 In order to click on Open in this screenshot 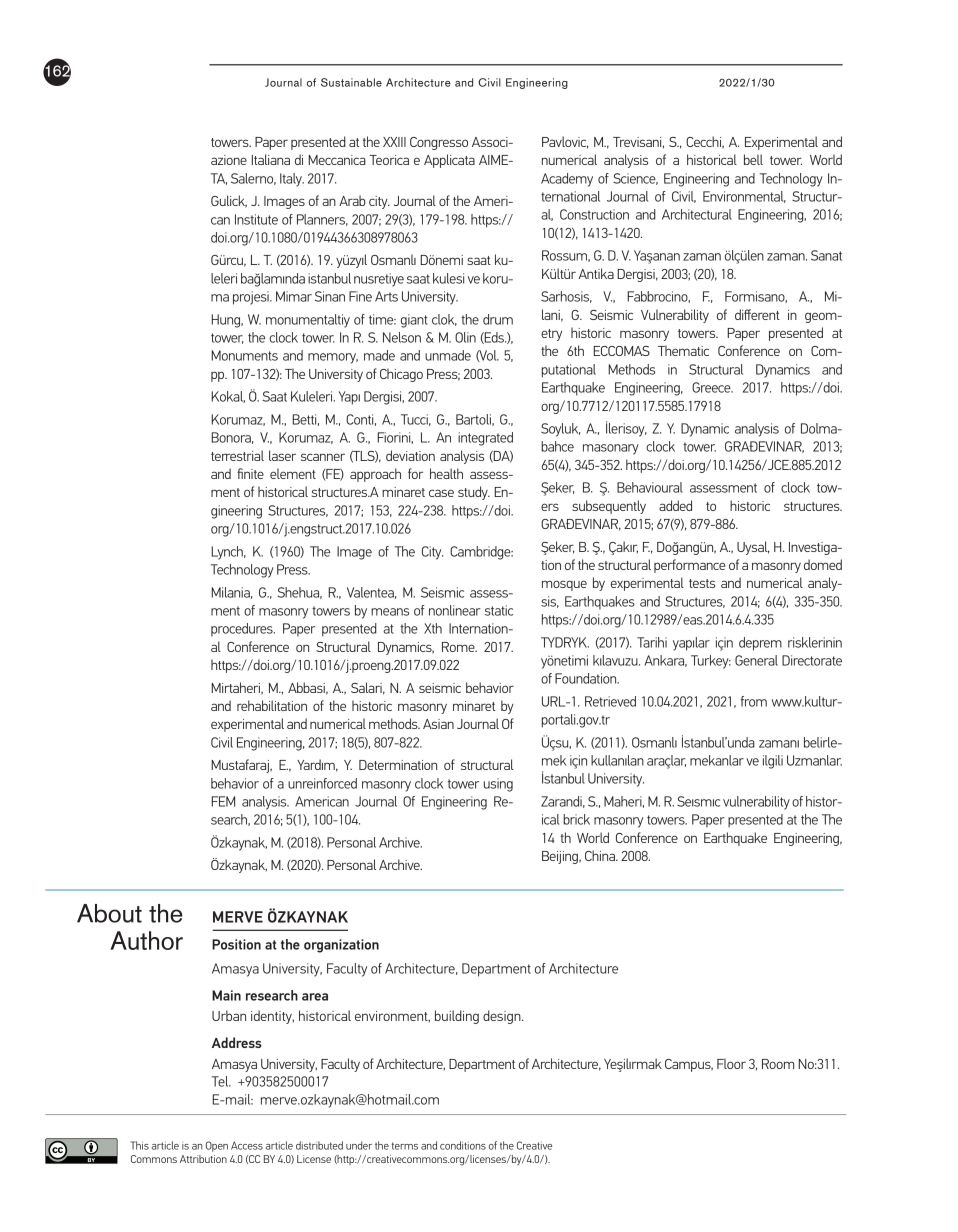, I will do `click(217, 1146)`.
